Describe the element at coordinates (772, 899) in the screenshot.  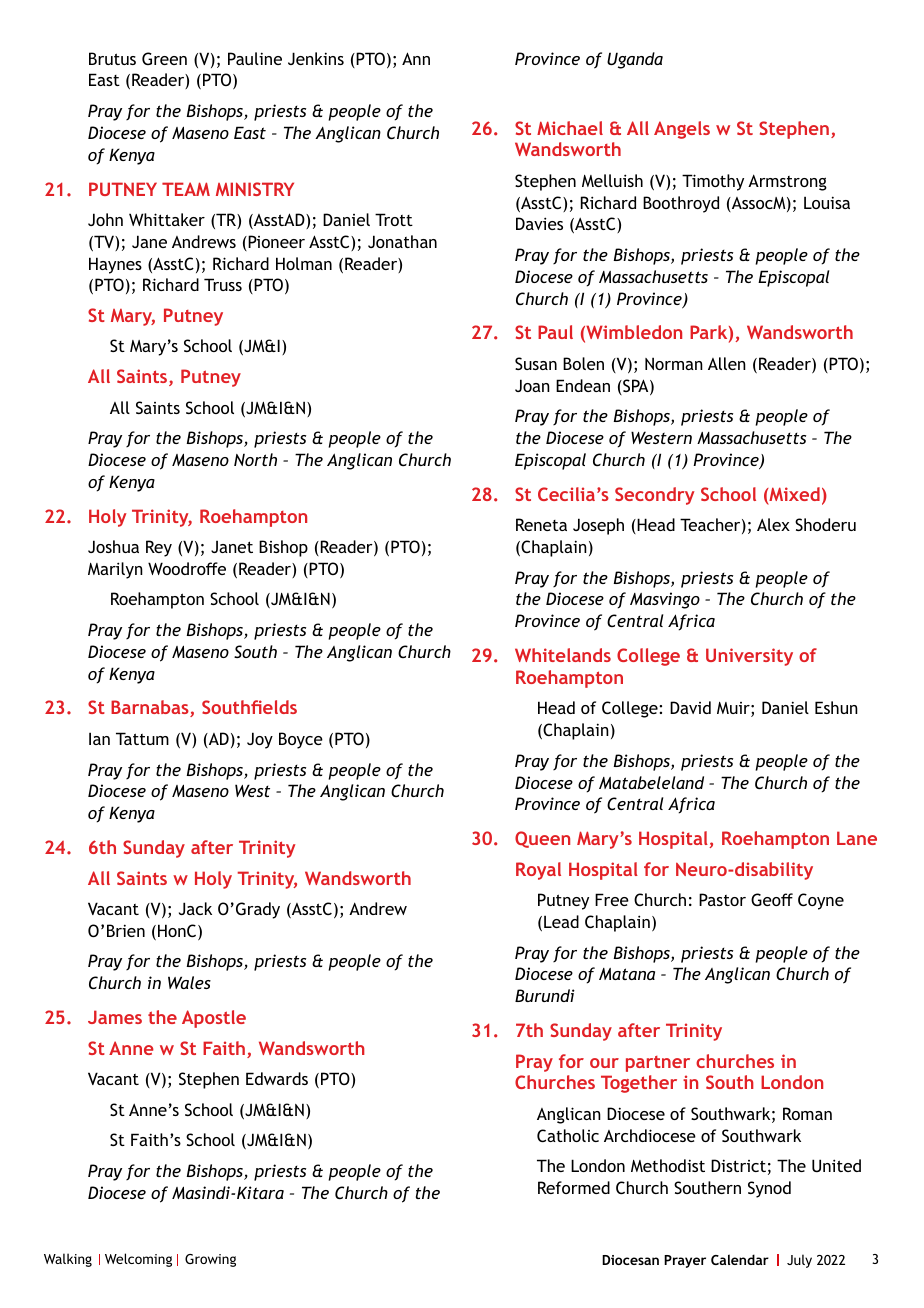
I see `Geoff` at that location.
